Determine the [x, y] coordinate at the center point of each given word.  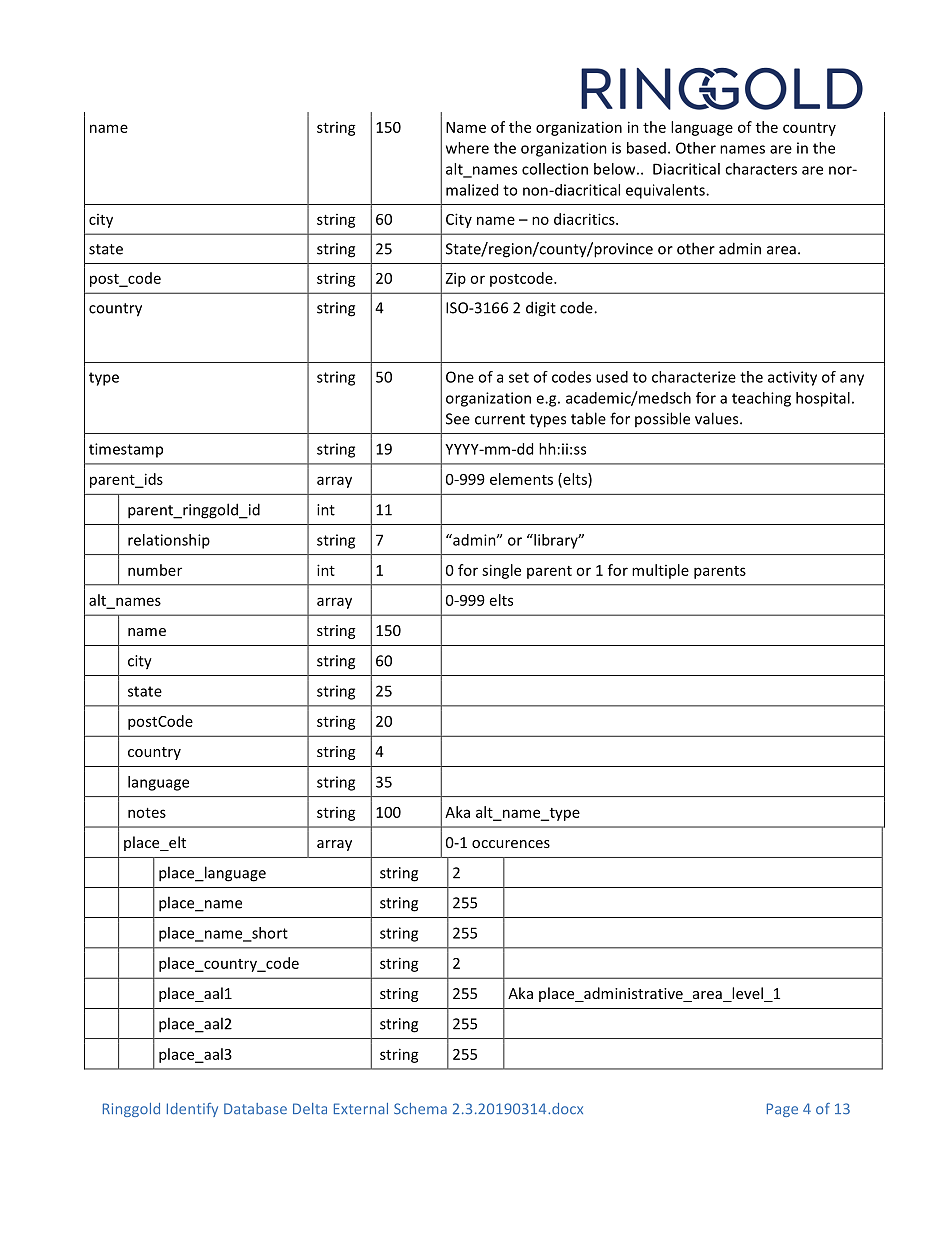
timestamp [126, 450]
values [718, 418]
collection [555, 169]
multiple [660, 571]
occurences [511, 844]
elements [521, 479]
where [467, 148]
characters [761, 169]
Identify [192, 1110]
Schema [420, 1108]
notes [147, 813]
